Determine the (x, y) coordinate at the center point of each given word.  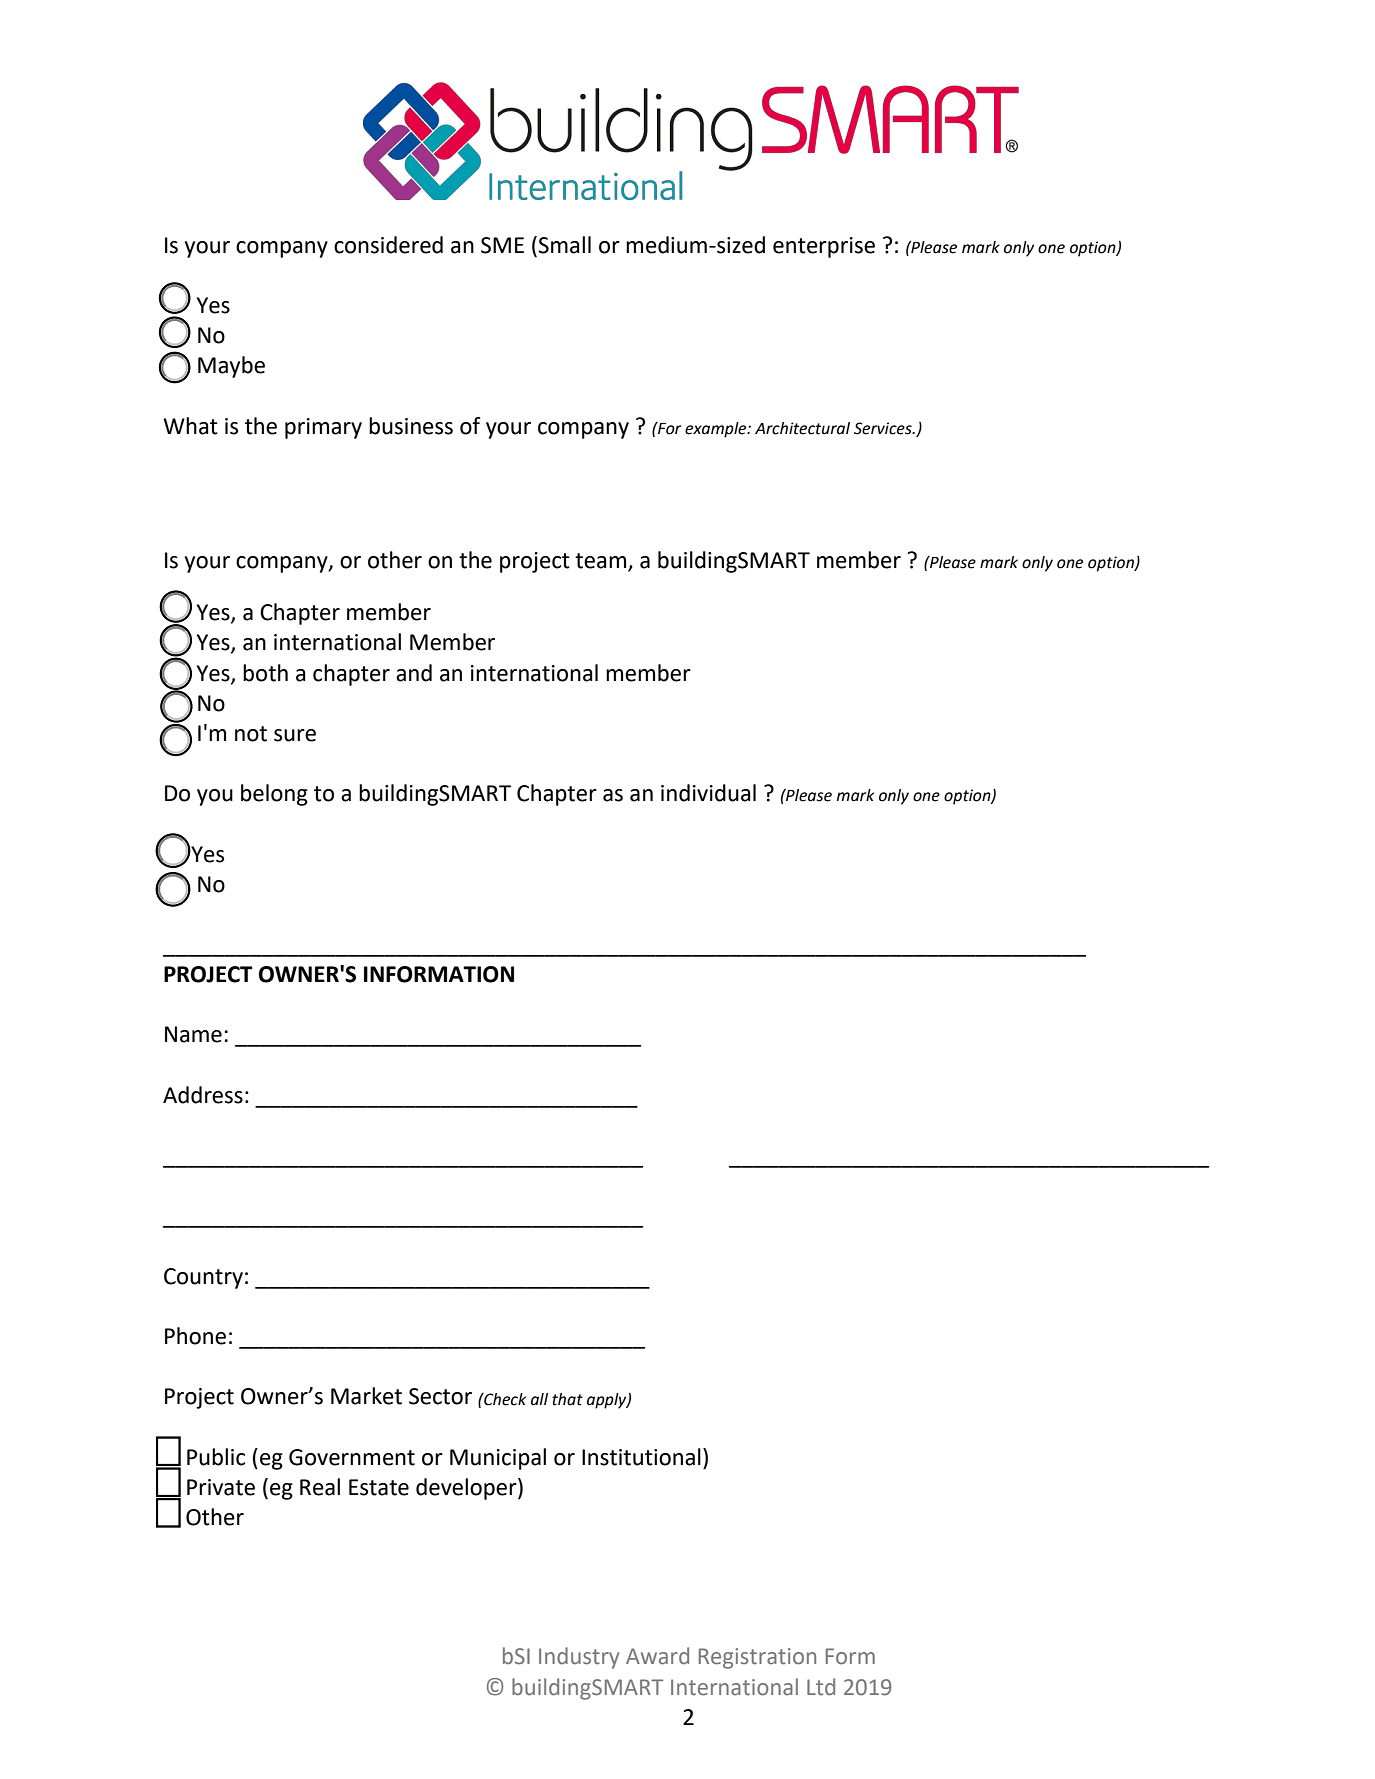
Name (193, 1034)
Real (320, 1487)
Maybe (231, 367)
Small (564, 245)
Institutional (641, 1457)
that (567, 1399)
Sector (440, 1396)
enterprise (824, 247)
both (265, 673)
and (414, 673)
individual (708, 793)
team (602, 562)
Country (203, 1278)
